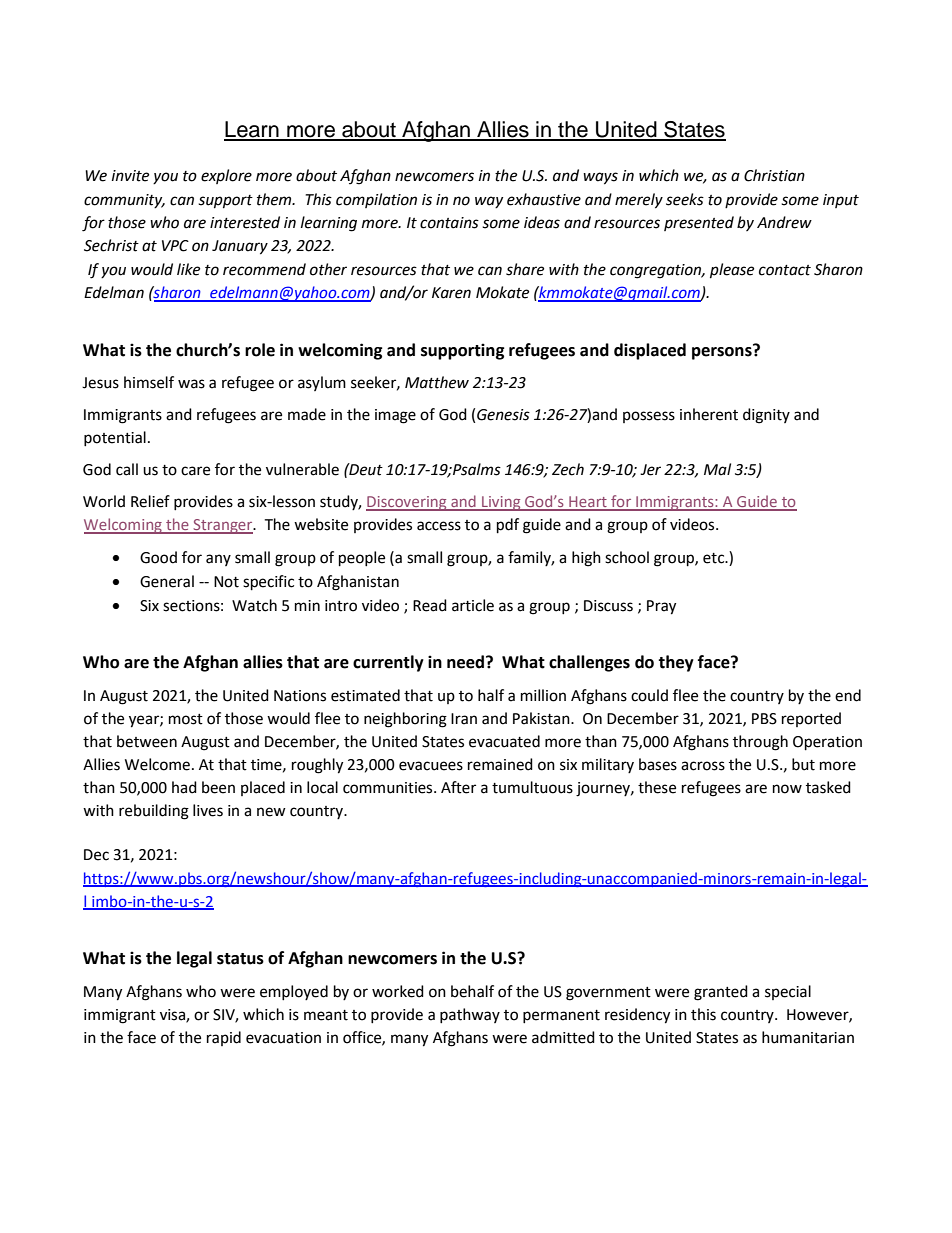  I want to click on Andrew, so click(784, 222).
